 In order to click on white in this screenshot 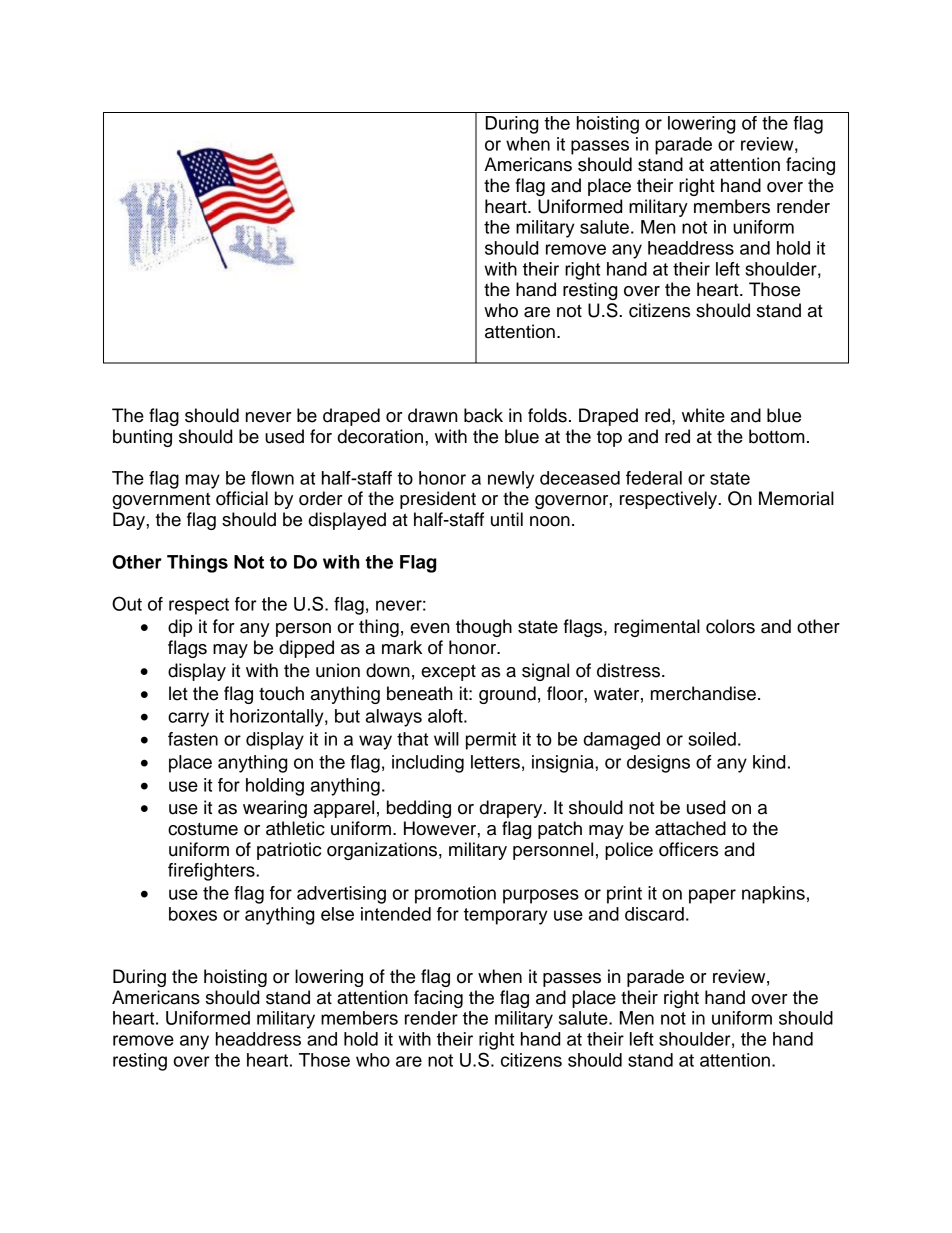, I will do `click(703, 415)`.
